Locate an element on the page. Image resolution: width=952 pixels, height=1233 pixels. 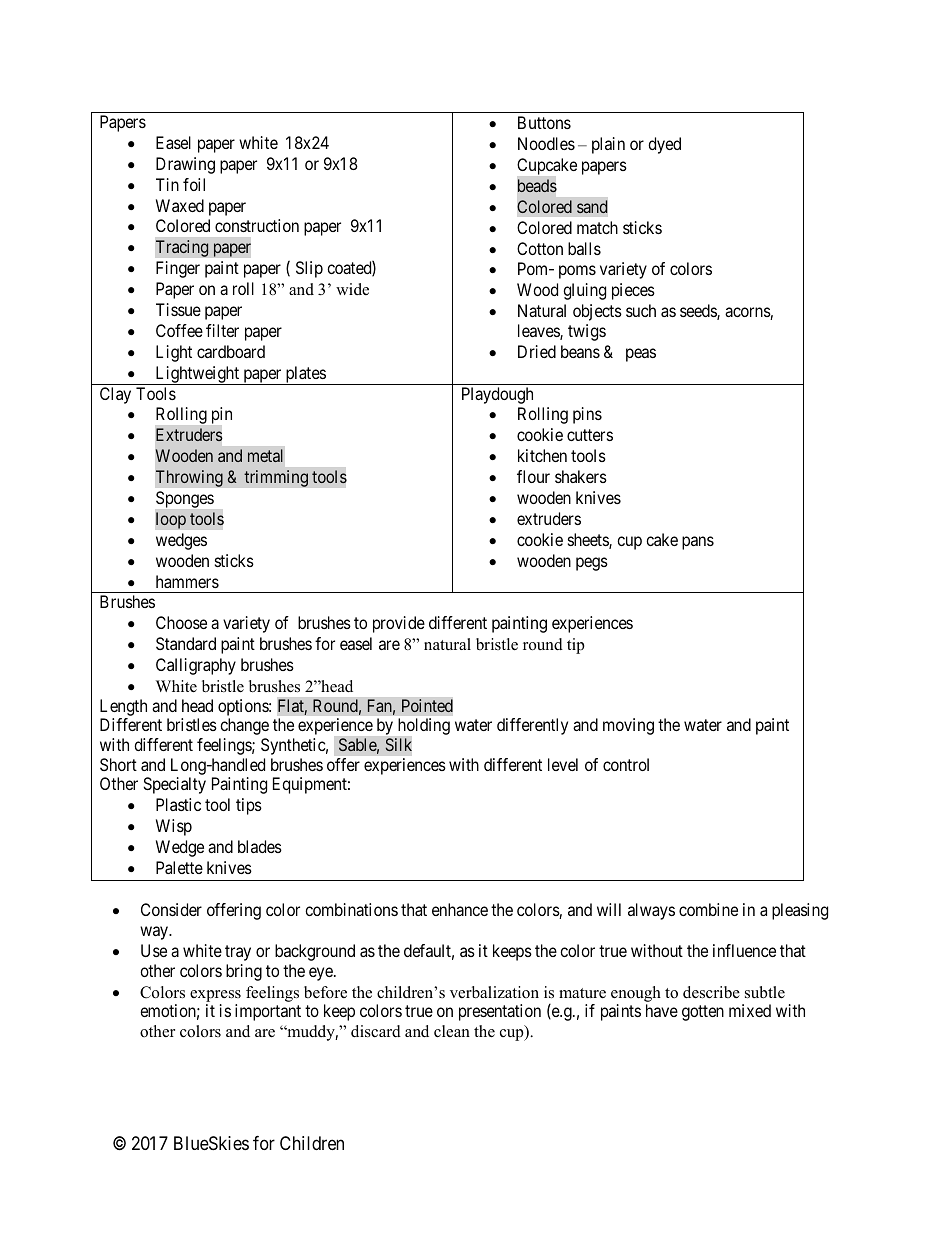
kitchen is located at coordinates (542, 455).
